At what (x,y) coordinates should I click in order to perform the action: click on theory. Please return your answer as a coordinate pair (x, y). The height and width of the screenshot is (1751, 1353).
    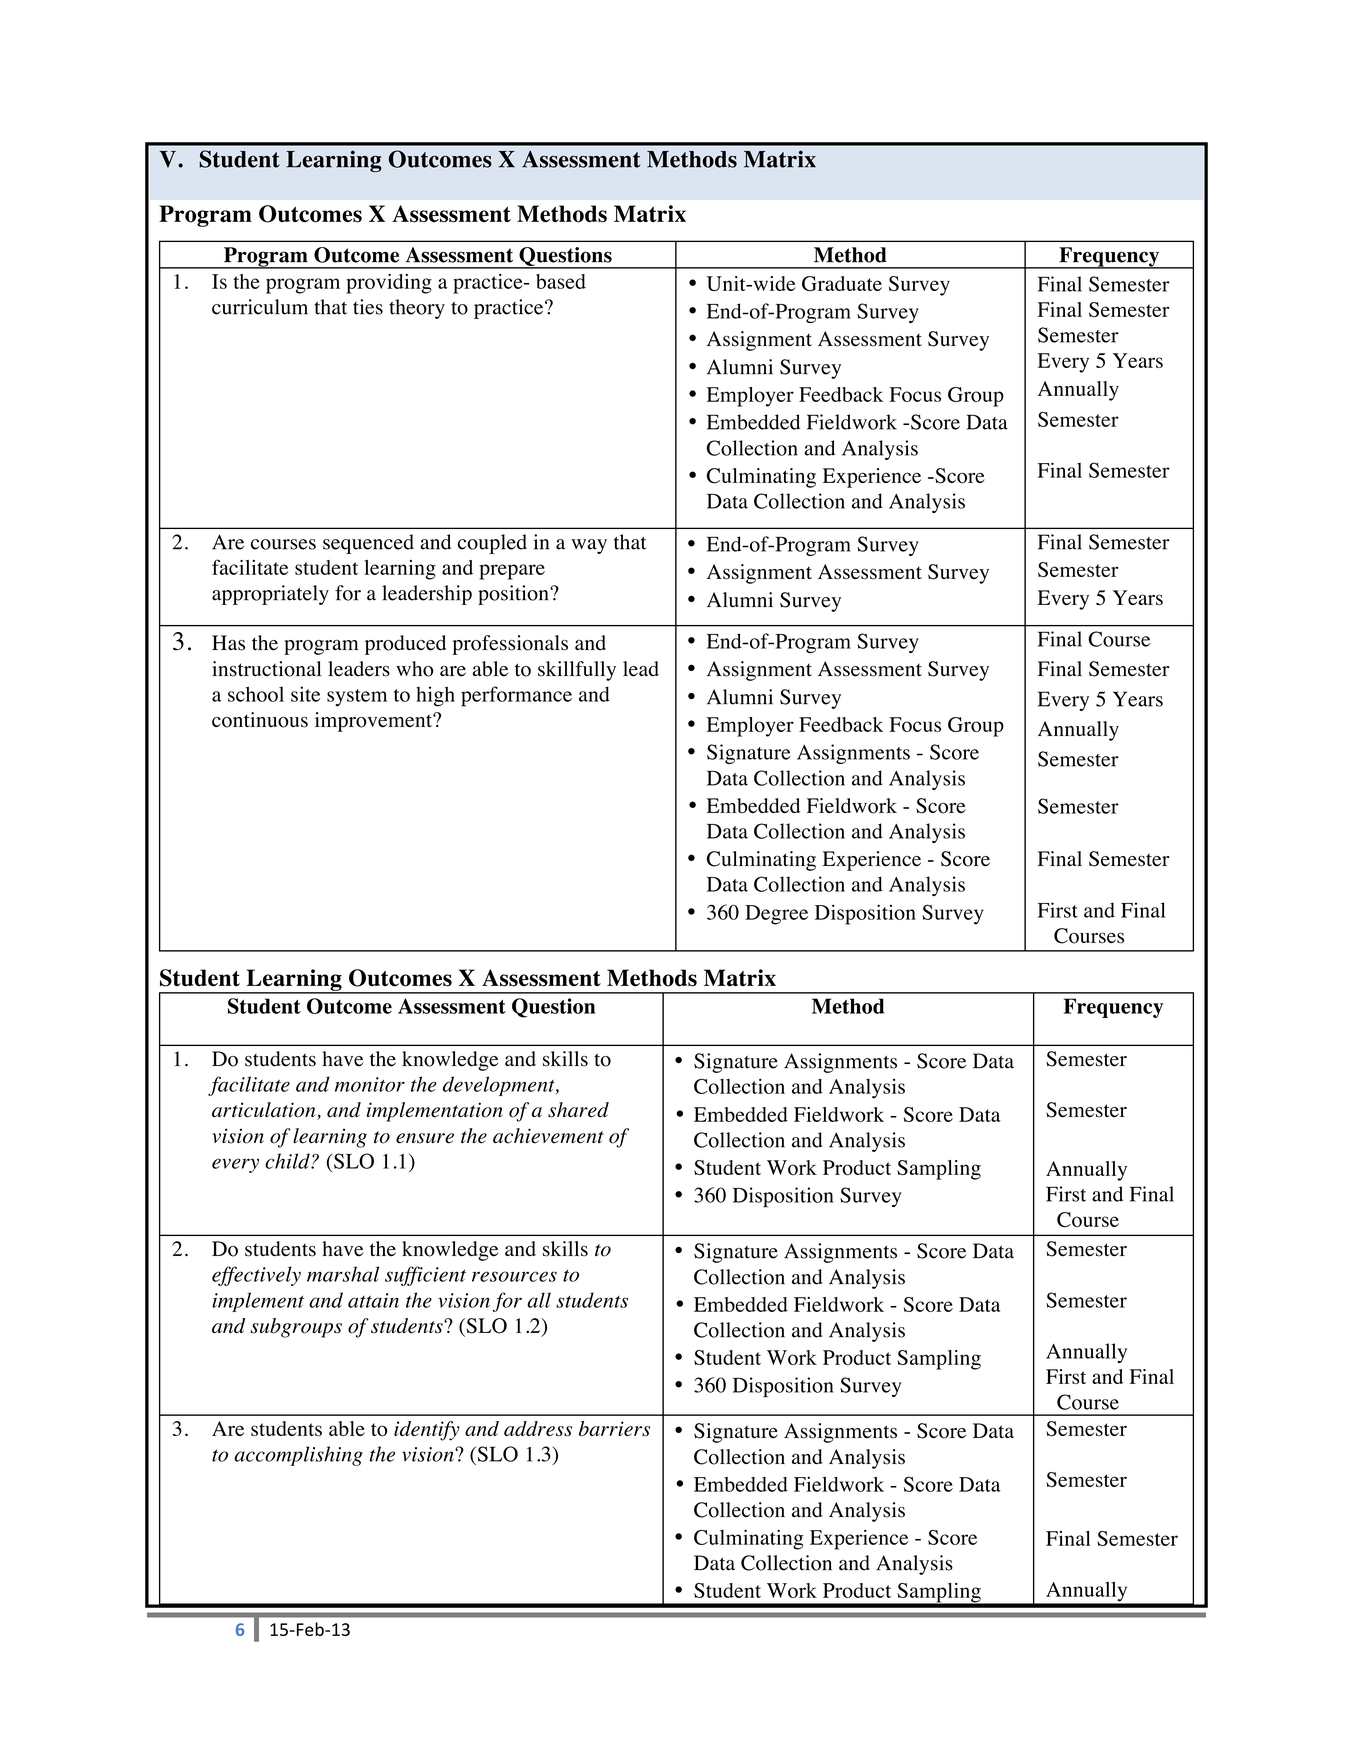
    Looking at the image, I should click on (417, 309).
